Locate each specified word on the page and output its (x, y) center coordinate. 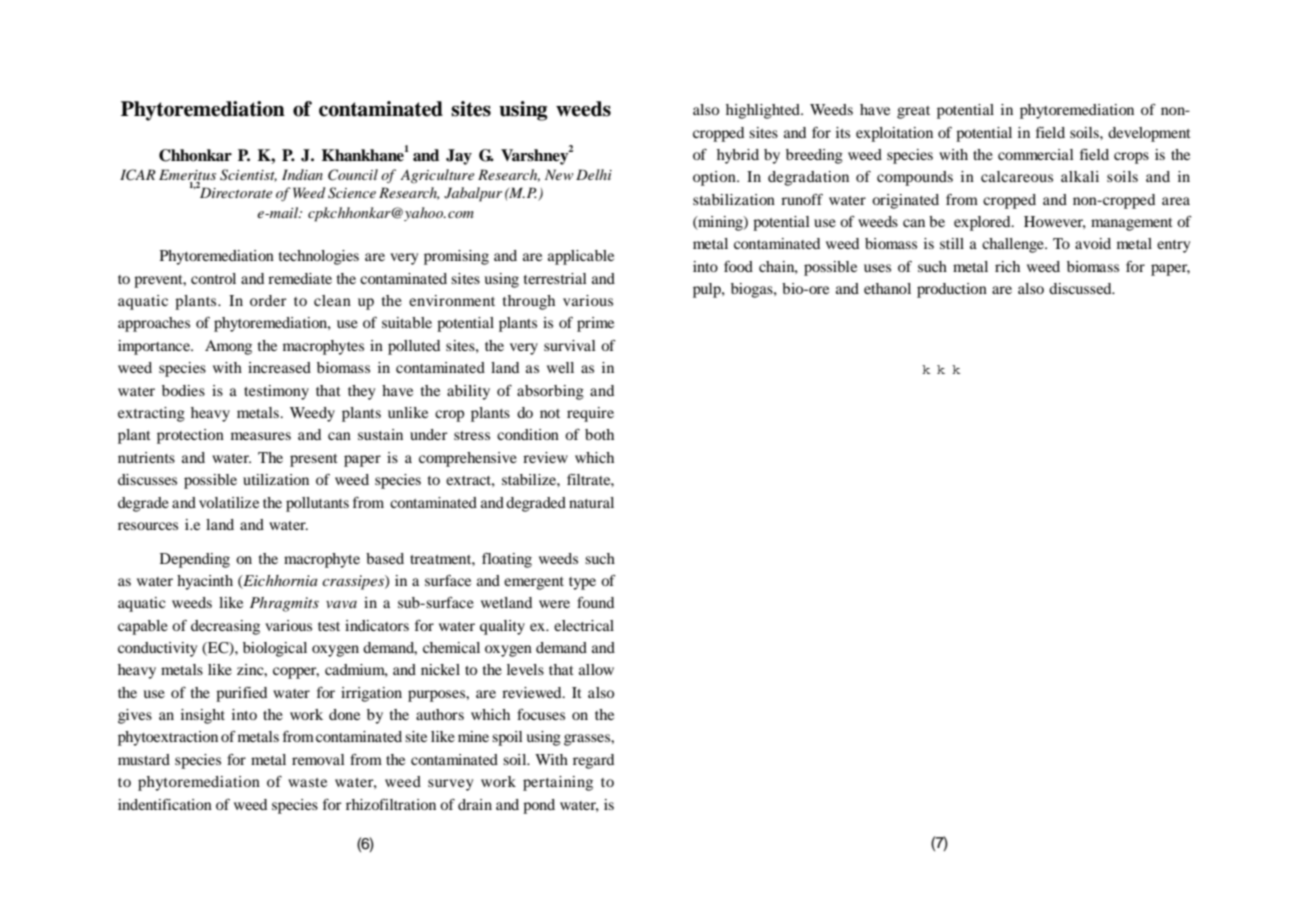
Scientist (248, 175)
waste (307, 782)
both (599, 434)
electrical (584, 625)
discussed (1081, 288)
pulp (708, 290)
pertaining (558, 783)
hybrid (738, 156)
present (314, 460)
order (268, 300)
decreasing (225, 627)
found (595, 602)
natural (591, 502)
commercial (1036, 154)
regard (593, 761)
